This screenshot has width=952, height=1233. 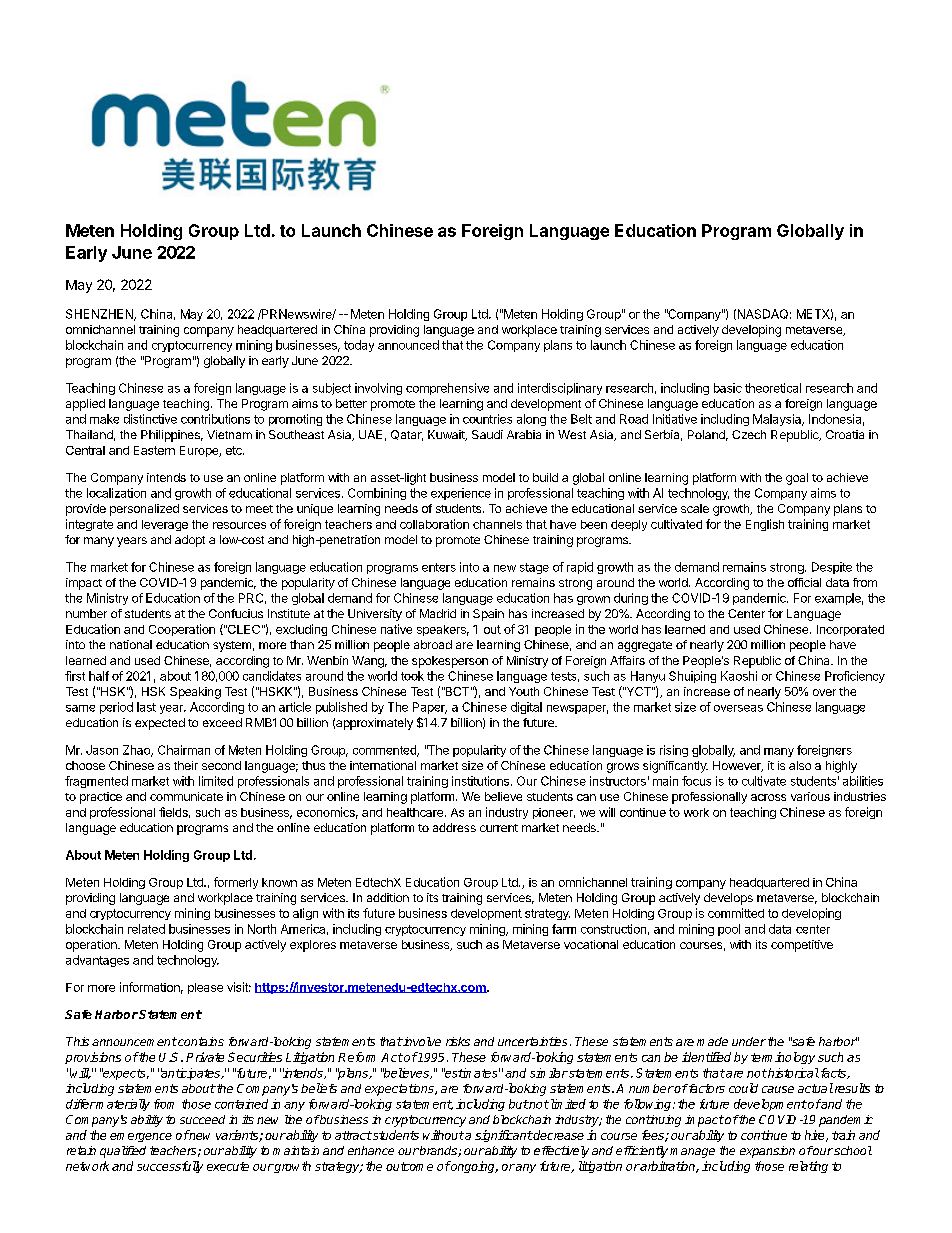 What do you see at coordinates (141, 1137) in the screenshot?
I see `emergence` at bounding box center [141, 1137].
